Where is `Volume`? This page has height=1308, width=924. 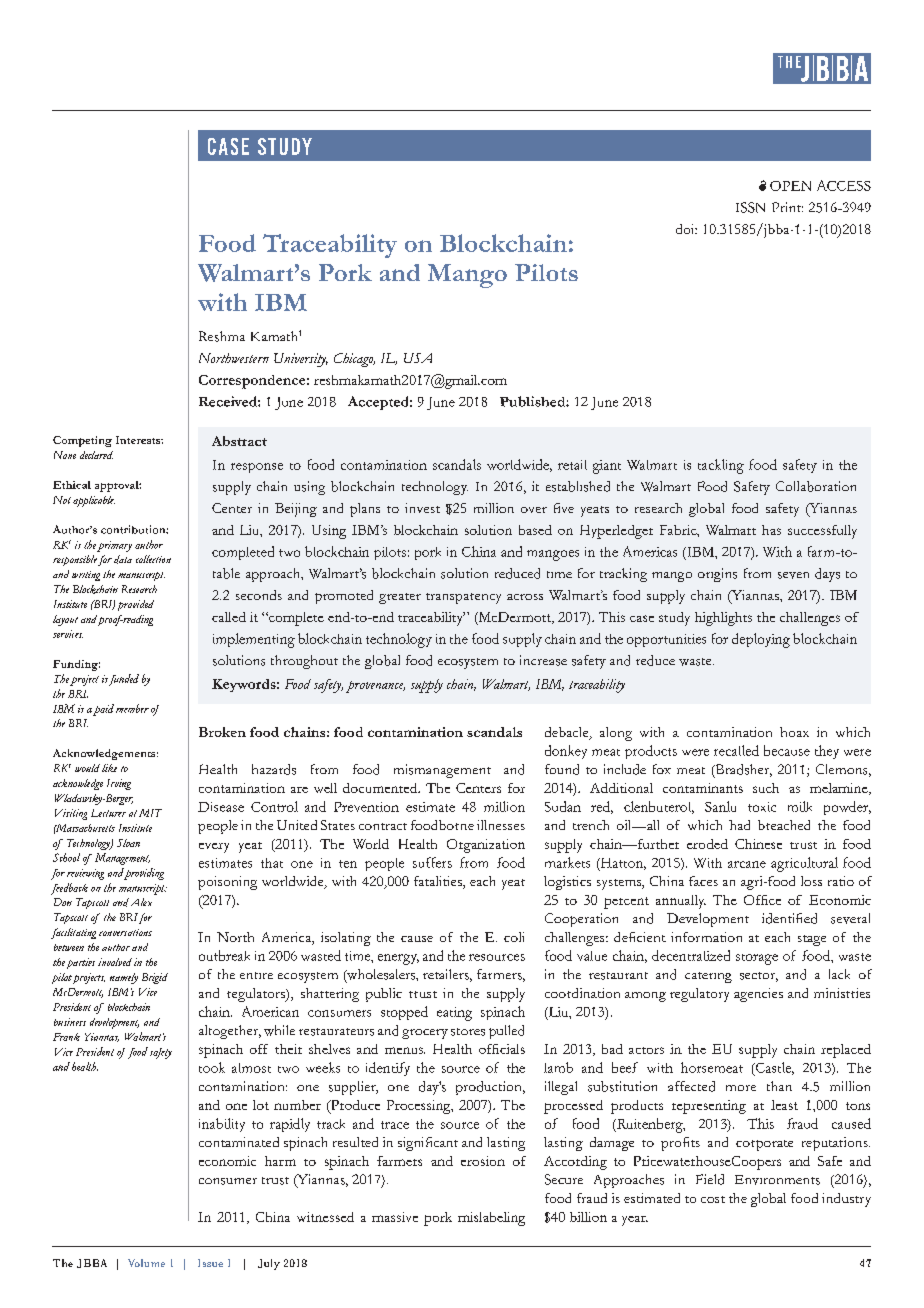 Volume is located at coordinates (146, 1263).
